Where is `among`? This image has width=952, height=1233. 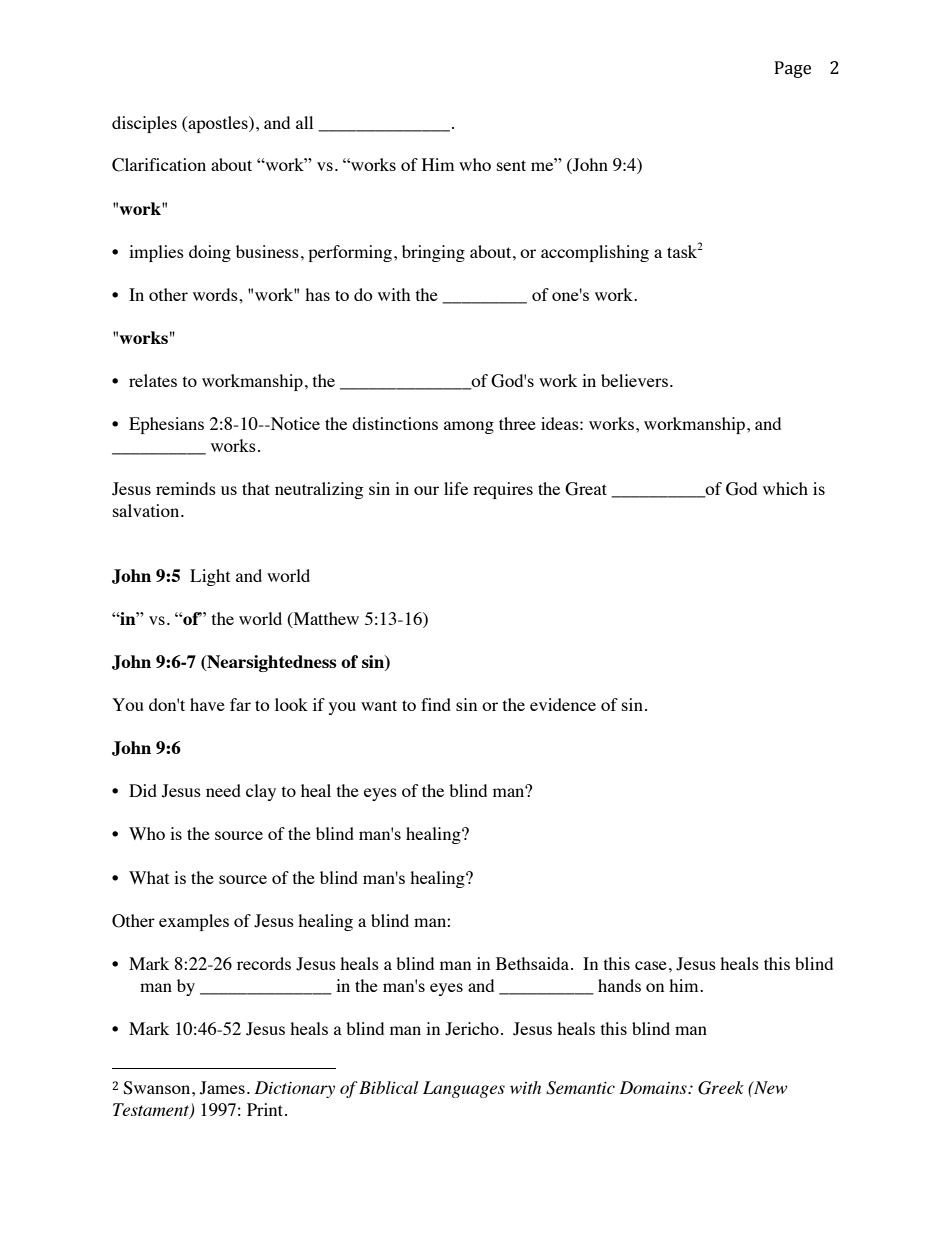 among is located at coordinates (469, 427).
